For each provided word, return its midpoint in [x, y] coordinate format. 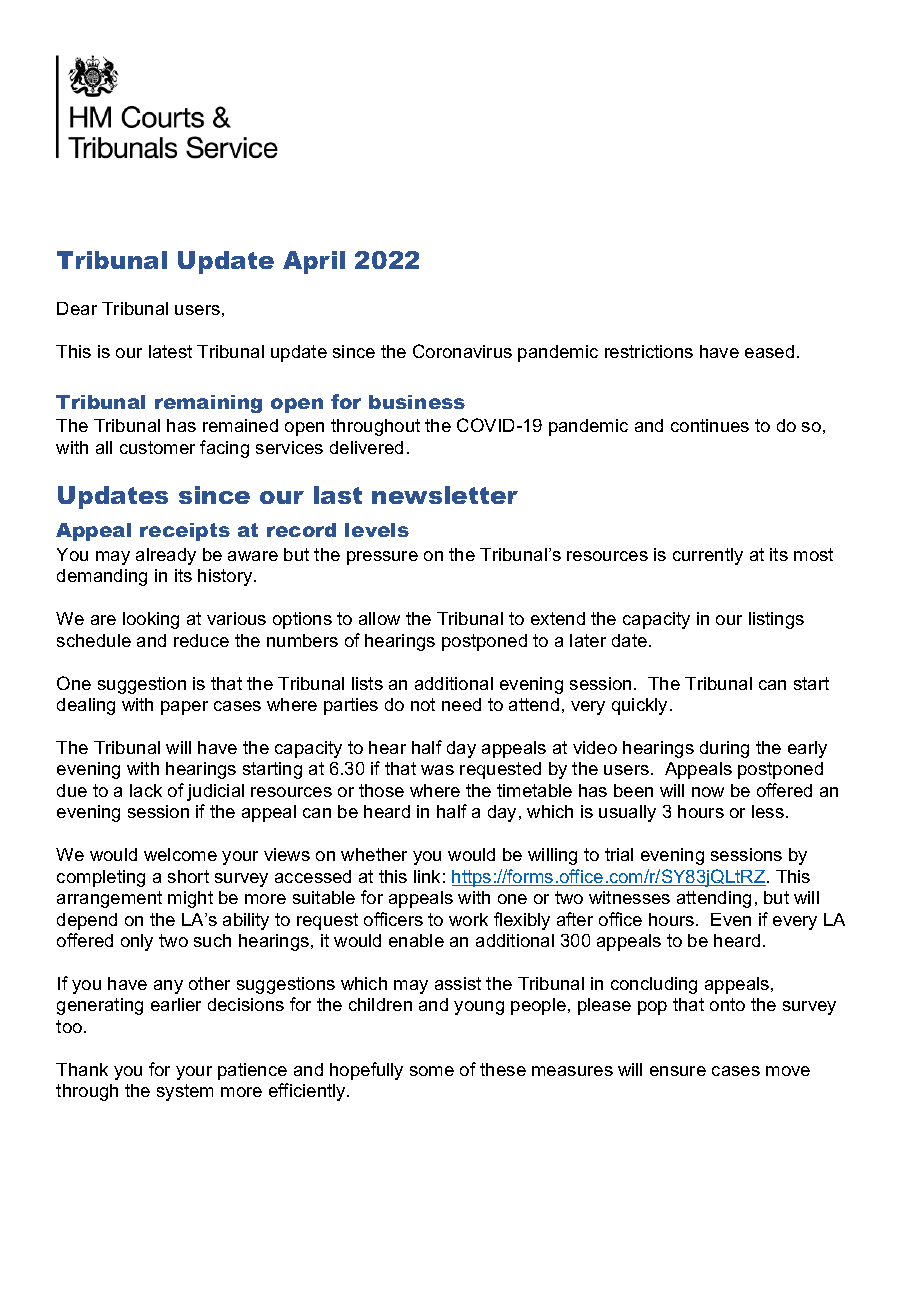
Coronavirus [462, 351]
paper [184, 708]
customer [157, 447]
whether [374, 854]
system [185, 1092]
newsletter [445, 495]
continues [710, 425]
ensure [678, 1071]
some [432, 1071]
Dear [77, 308]
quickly [639, 706]
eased [769, 351]
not [423, 704]
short [188, 876]
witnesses [629, 897]
